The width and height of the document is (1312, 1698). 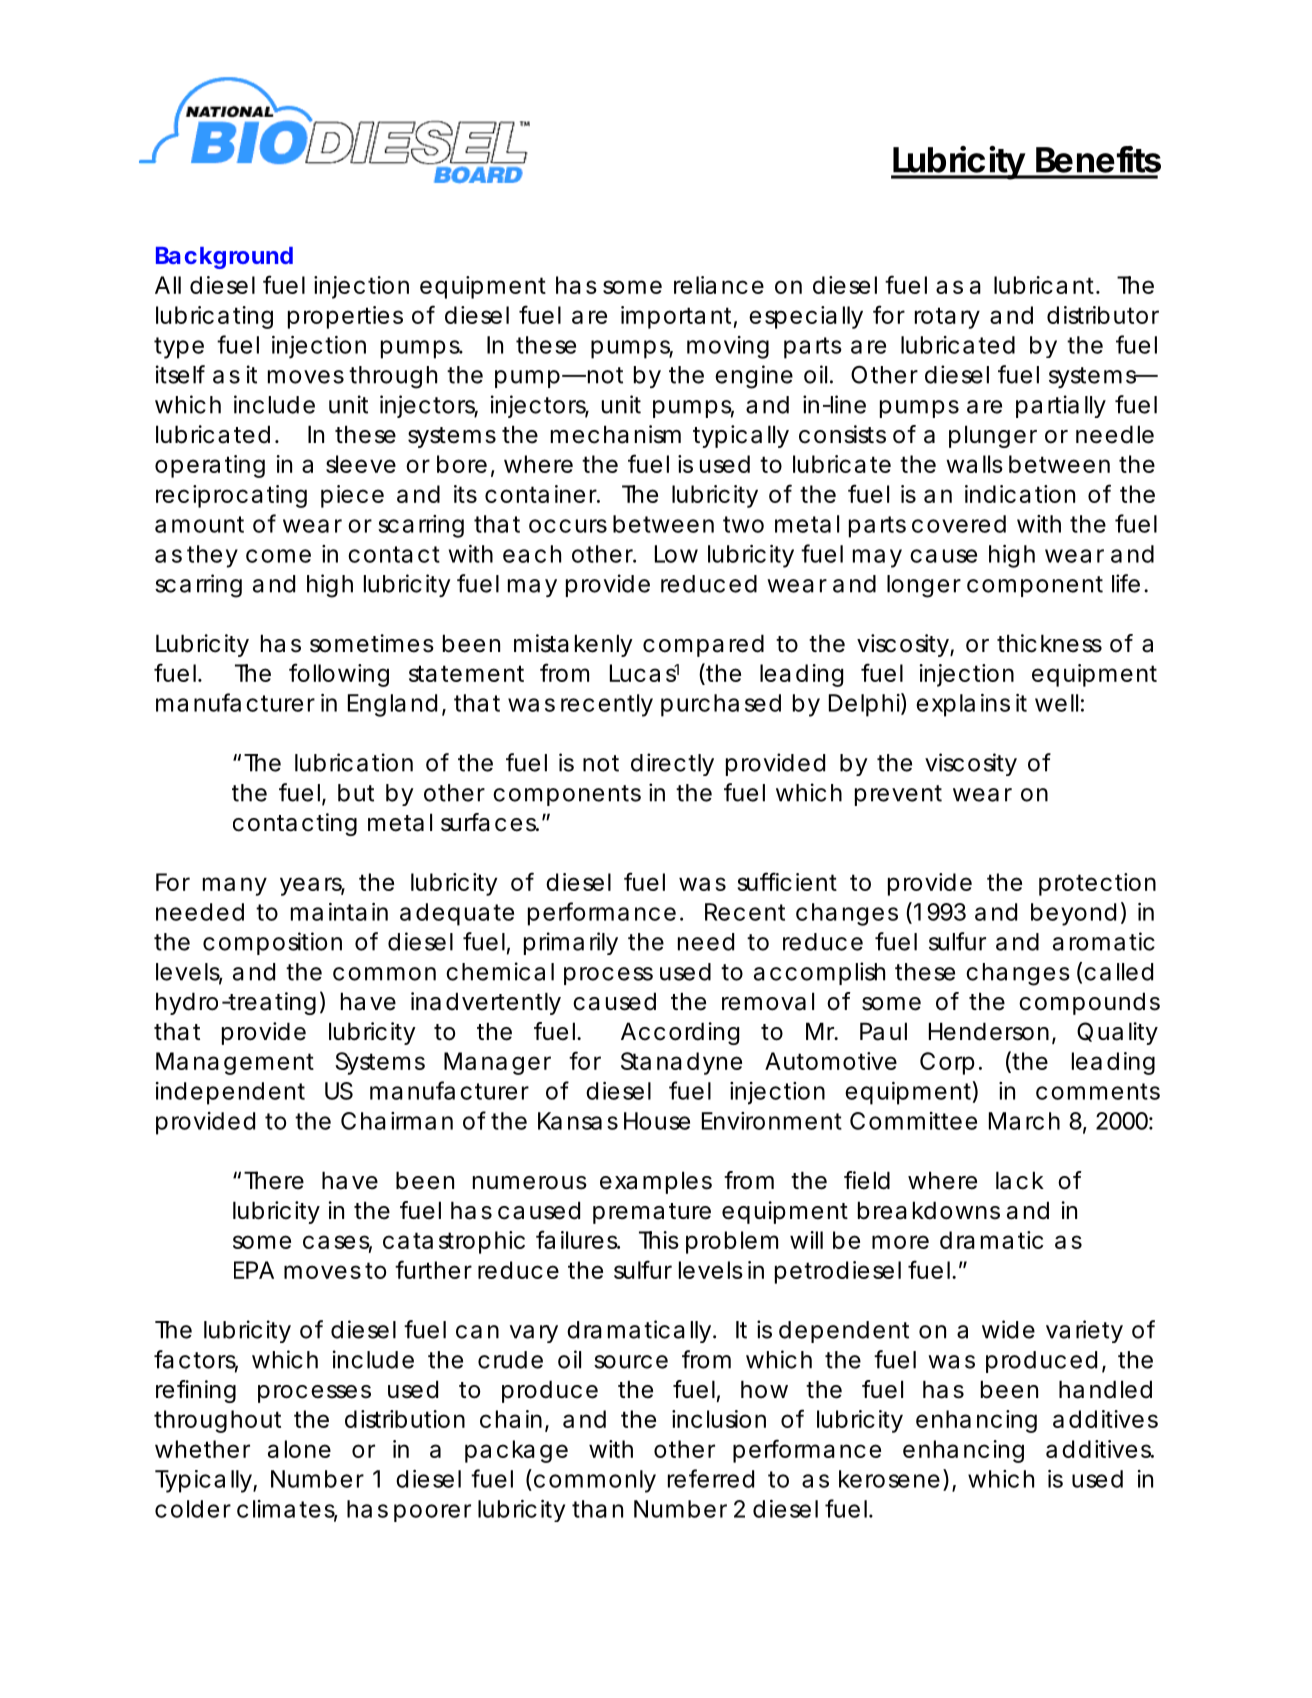 I want to click on reliance, so click(x=719, y=285).
